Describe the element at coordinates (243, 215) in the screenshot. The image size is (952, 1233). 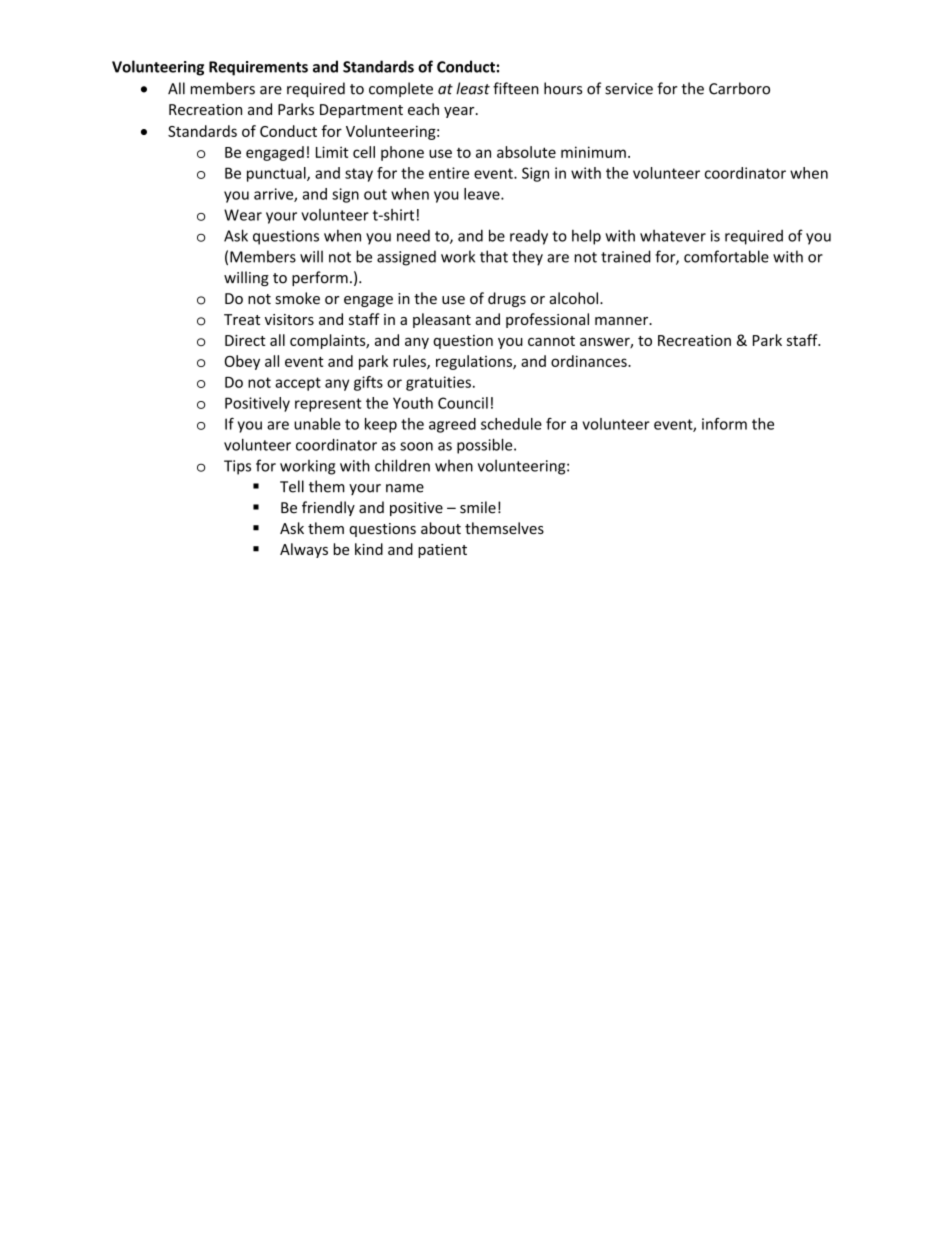
I see `Wear` at that location.
